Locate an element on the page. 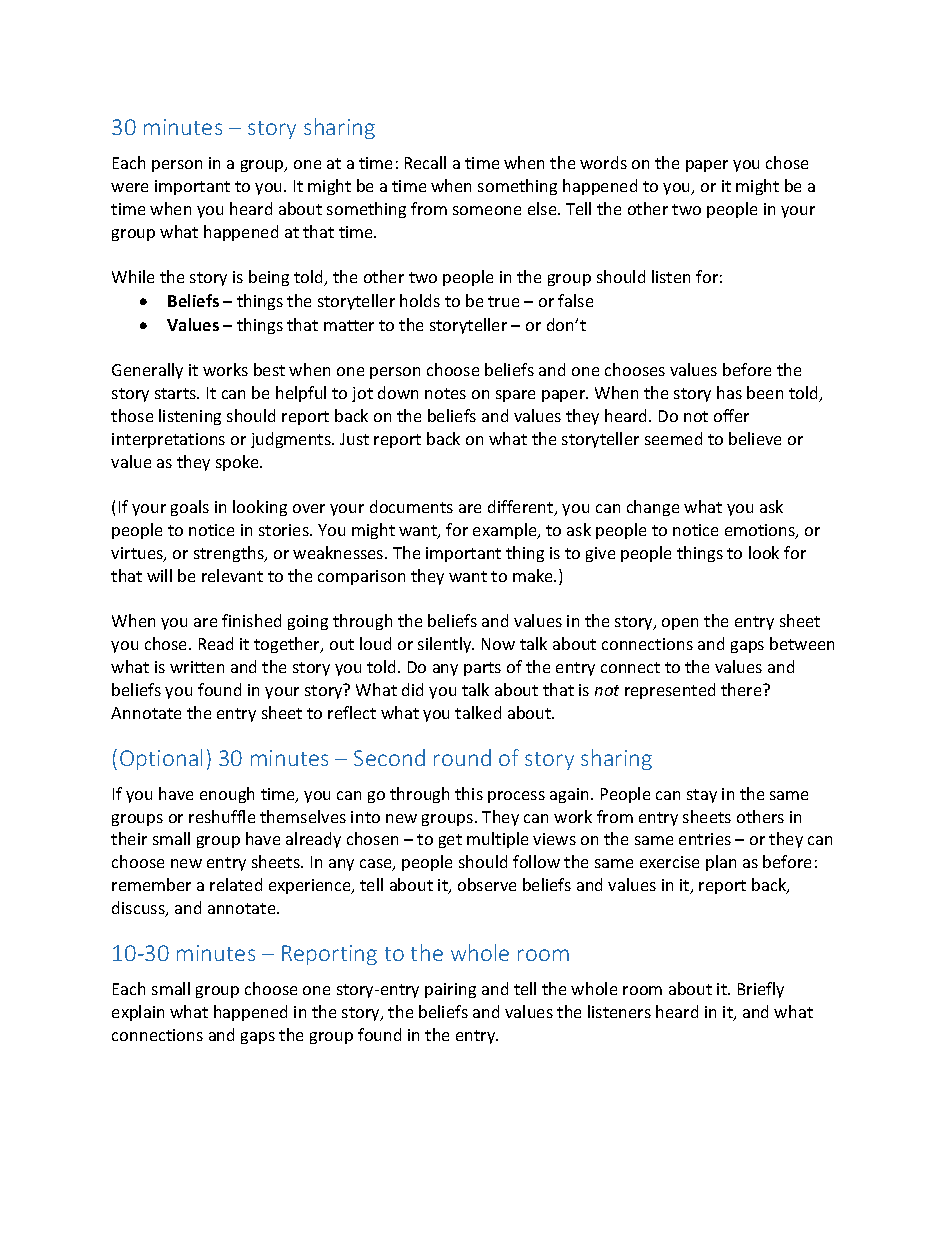 Image resolution: width=952 pixels, height=1233 pixels. were is located at coordinates (129, 187).
